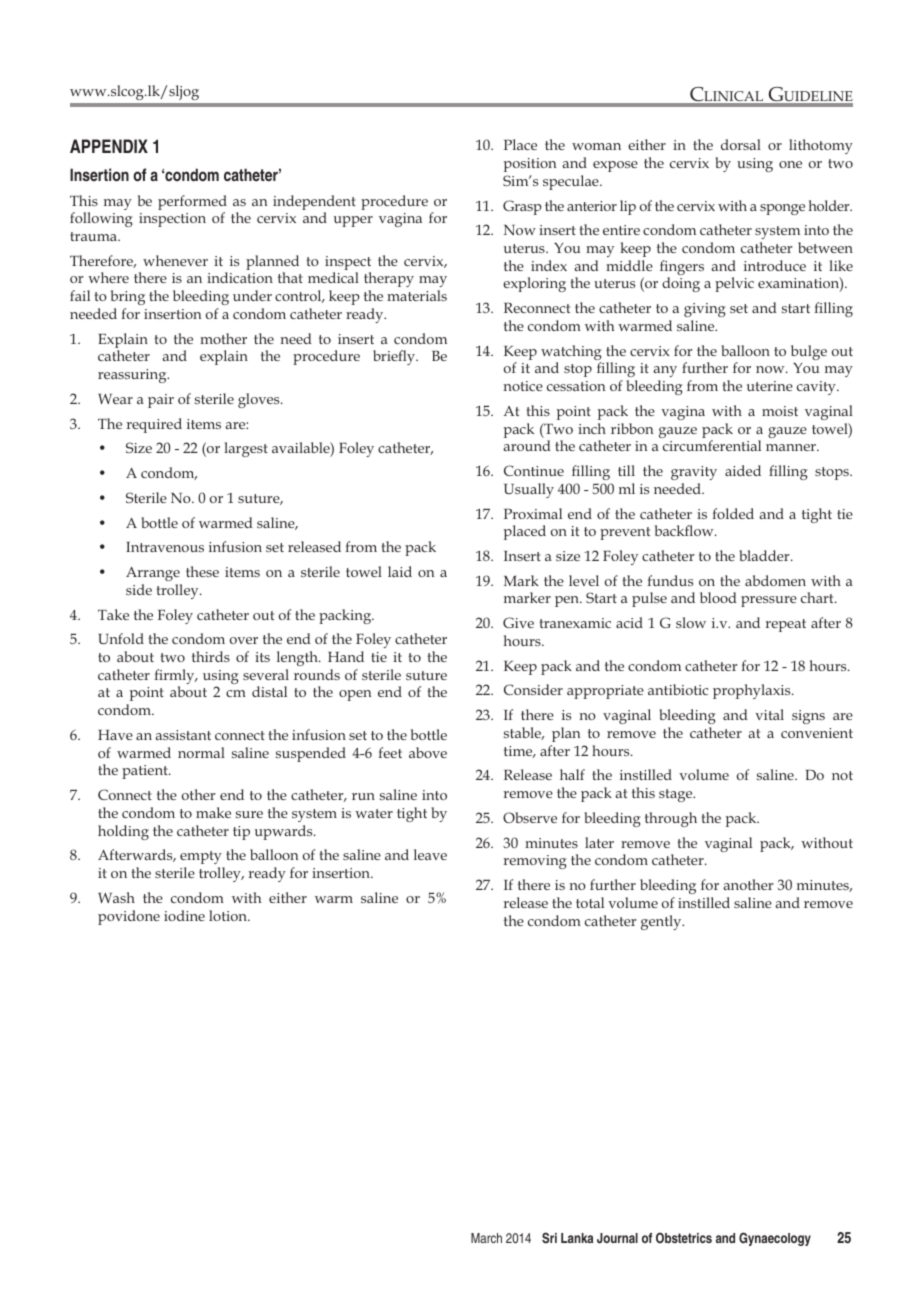 The height and width of the screenshot is (1316, 923). I want to click on dorsal, so click(741, 144).
